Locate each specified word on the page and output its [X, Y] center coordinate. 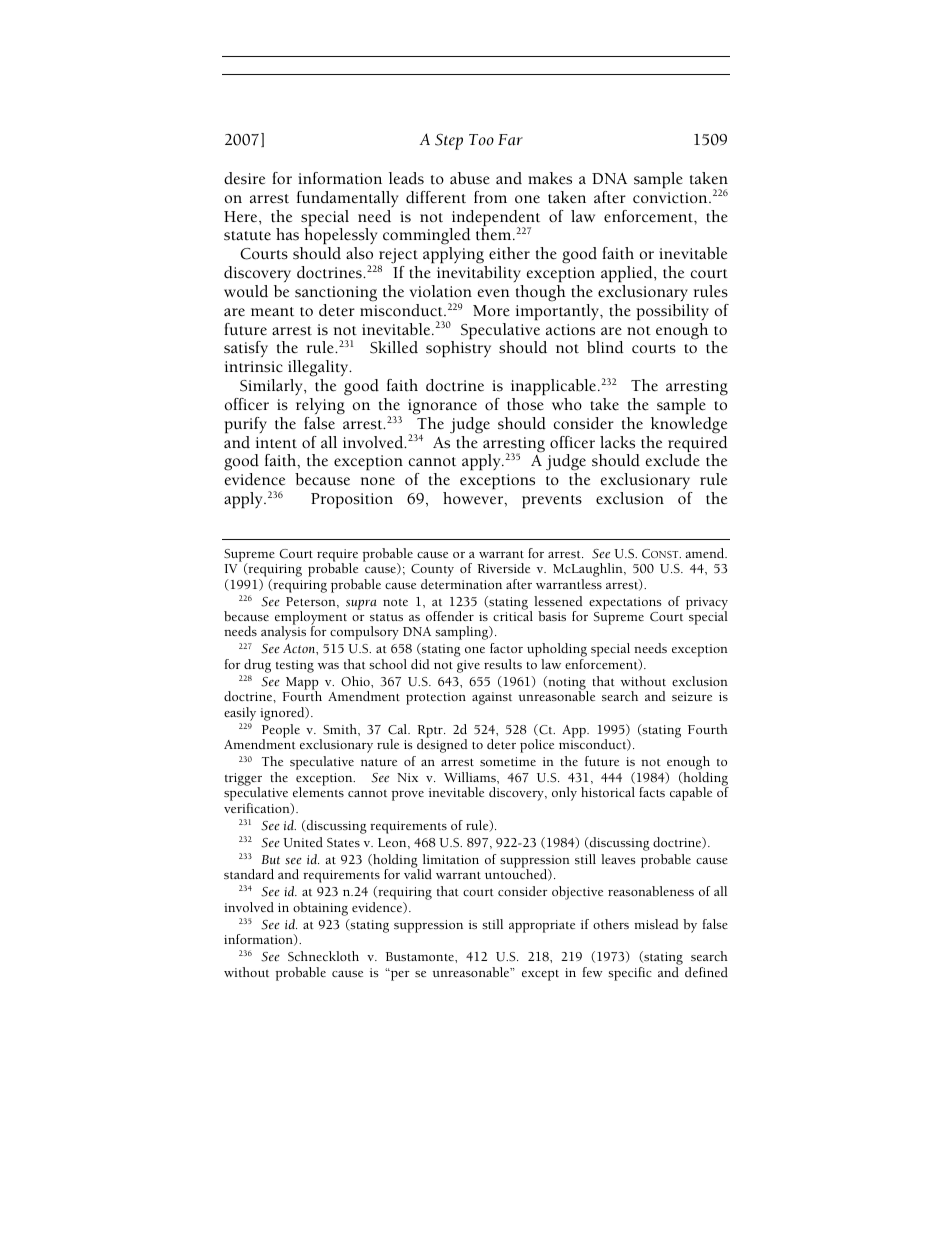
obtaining [320, 909]
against [492, 698]
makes [550, 178]
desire [244, 178]
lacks [617, 442]
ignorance [442, 407]
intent [276, 443]
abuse [470, 178]
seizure [692, 696]
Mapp [302, 684]
